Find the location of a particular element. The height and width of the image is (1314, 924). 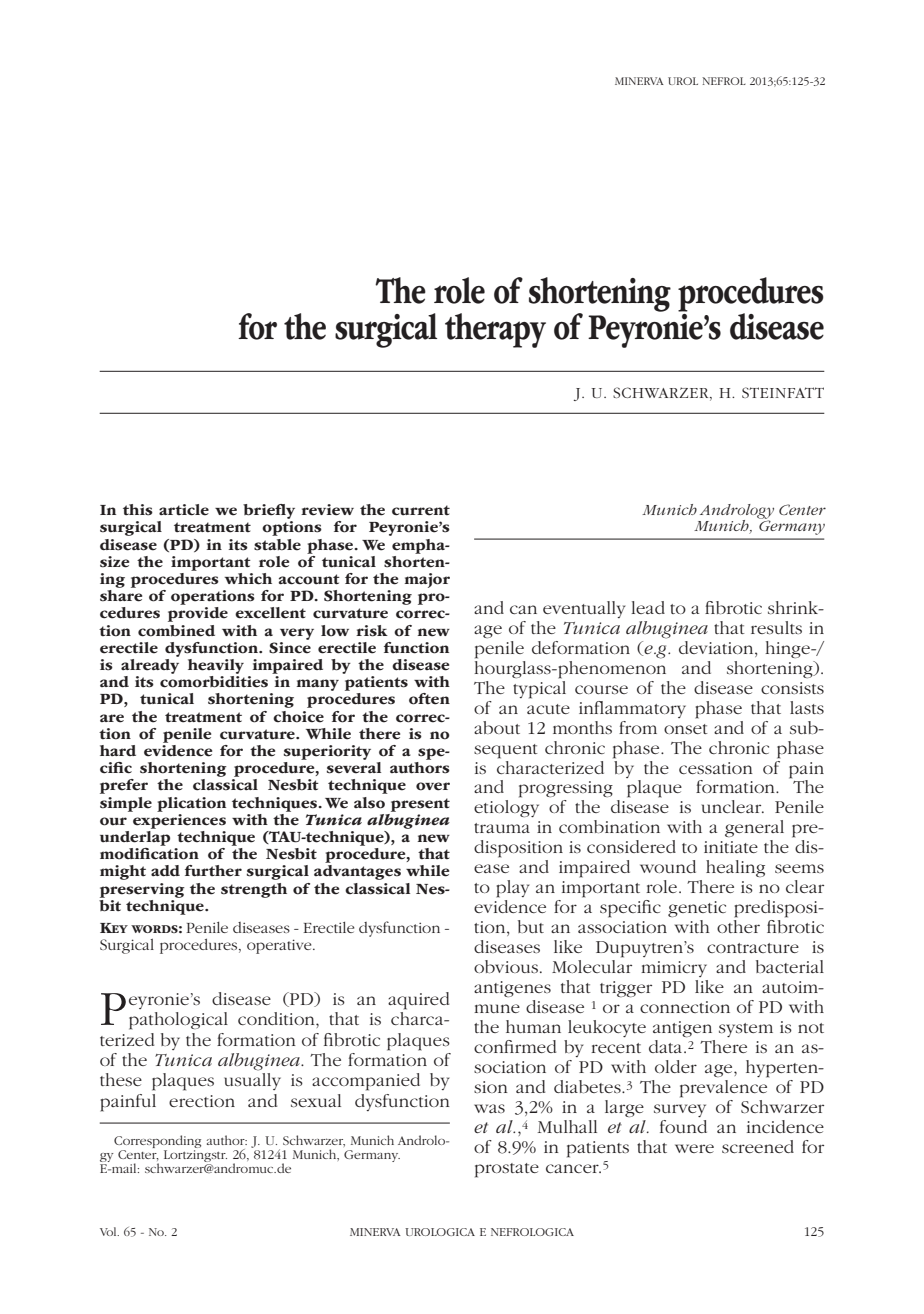

trauma is located at coordinates (502, 828).
